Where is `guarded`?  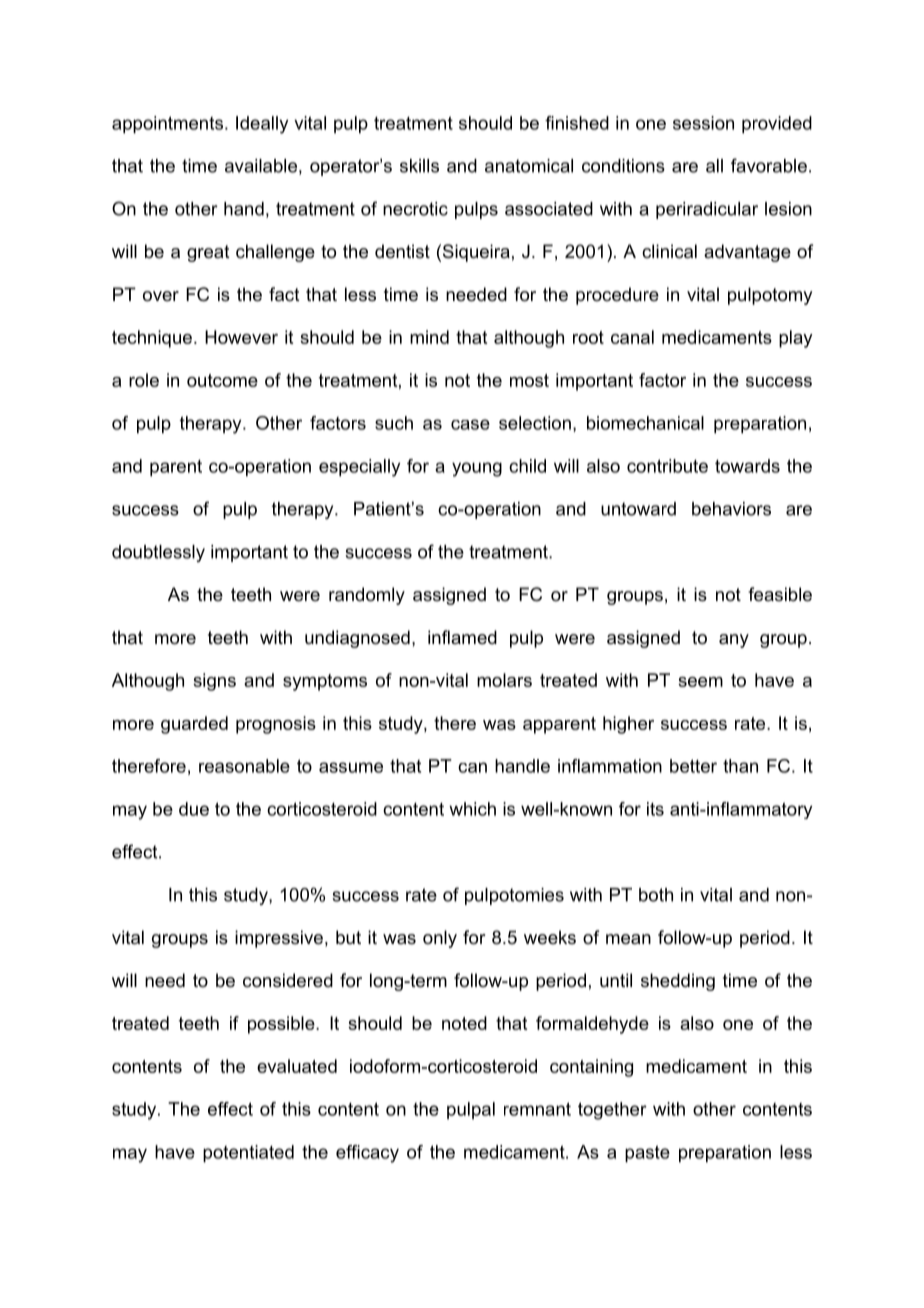 guarded is located at coordinates (194, 725).
